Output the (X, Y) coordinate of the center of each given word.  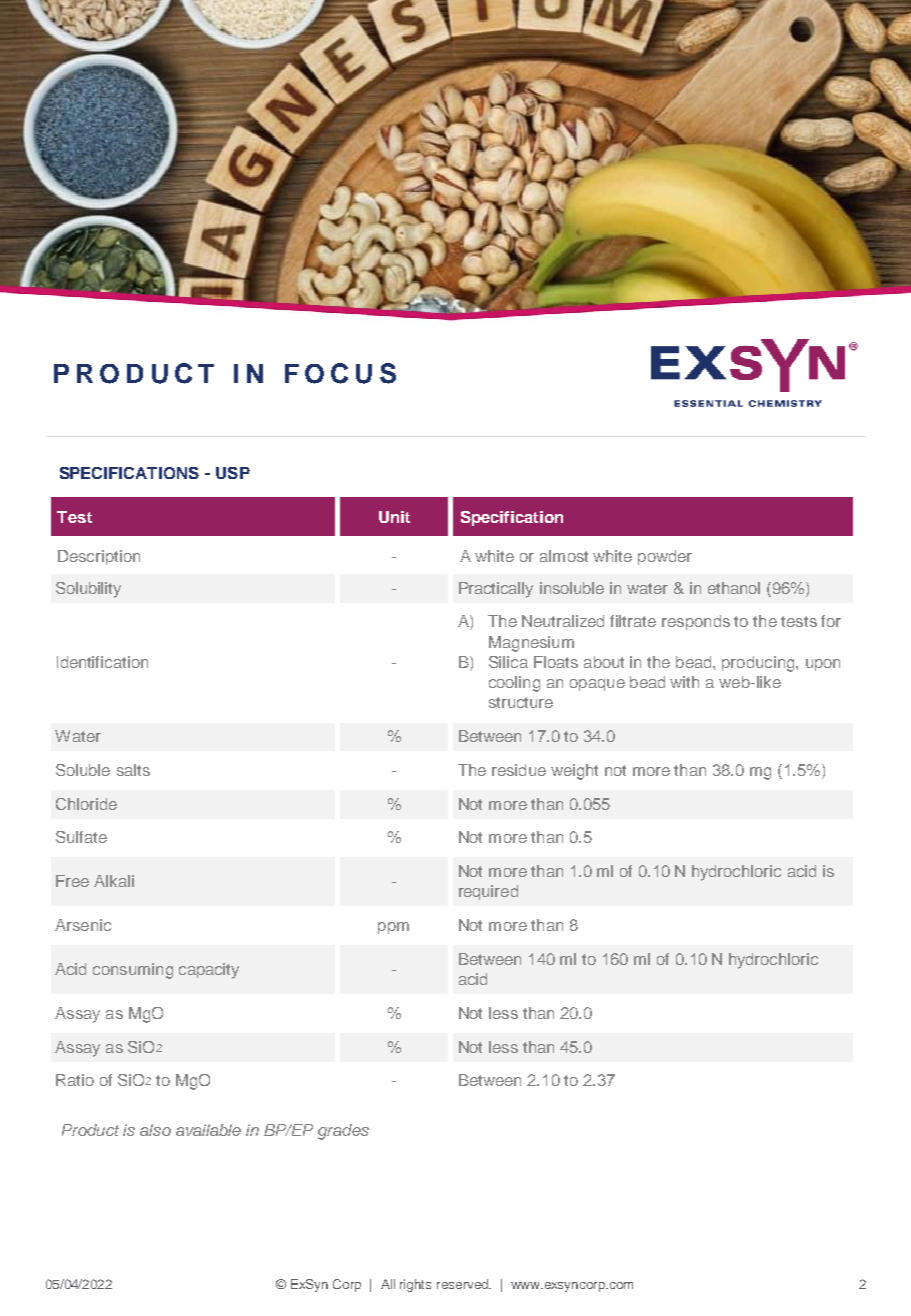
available (208, 1130)
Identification (102, 662)
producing (759, 664)
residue (519, 770)
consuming (133, 971)
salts (133, 770)
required (488, 892)
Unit (394, 517)
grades (343, 1132)
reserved (463, 1284)
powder (665, 557)
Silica (508, 662)
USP (233, 473)
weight (574, 772)
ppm (393, 928)
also (155, 1130)
